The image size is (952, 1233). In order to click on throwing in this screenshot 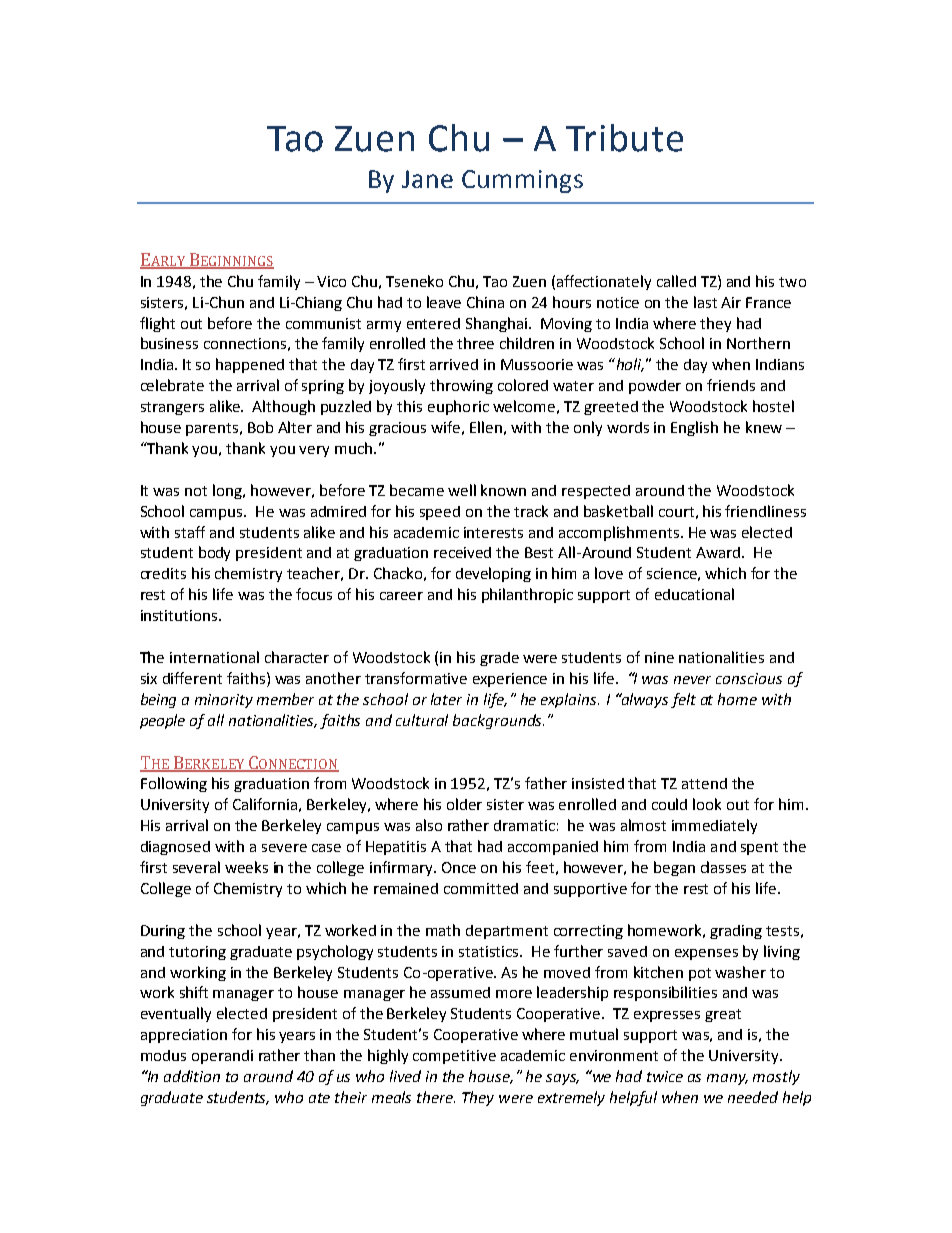, I will do `click(461, 386)`.
